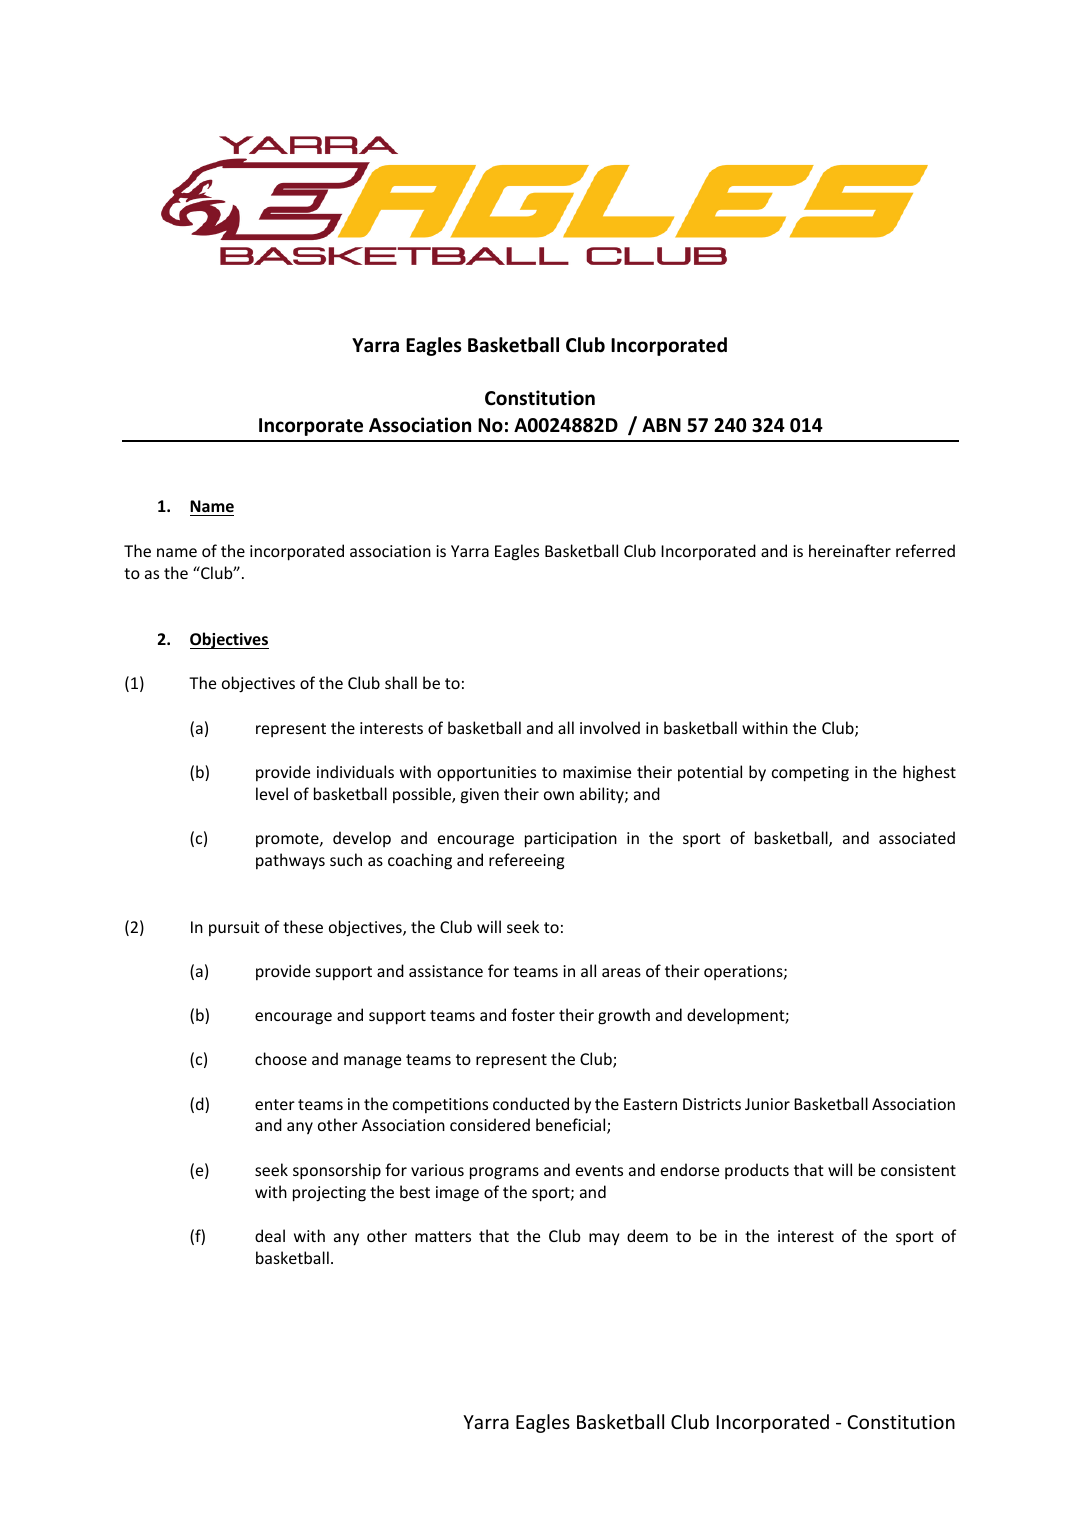 This page has height=1525, width=1078. I want to click on hereinafter, so click(850, 550).
